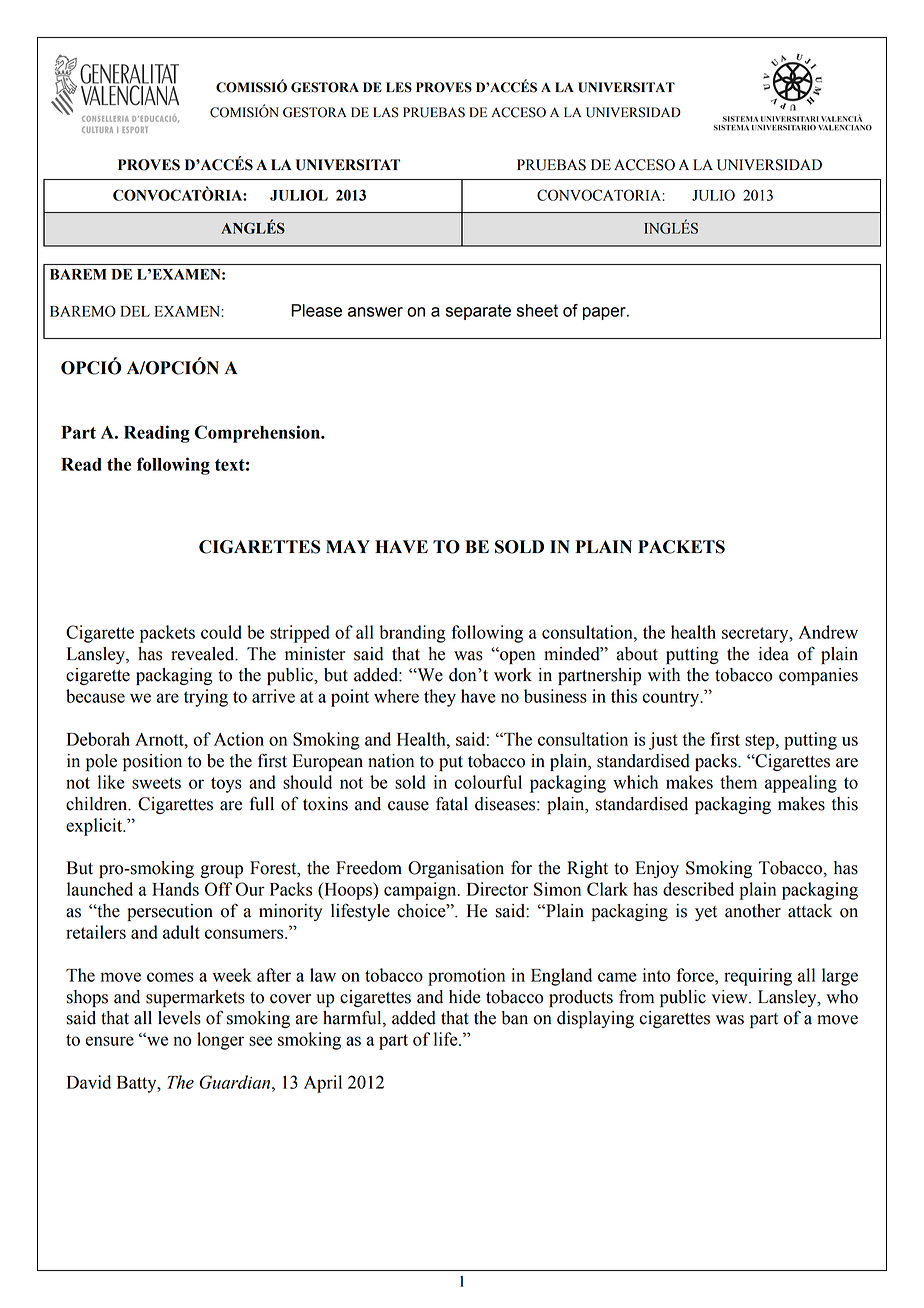 This screenshot has width=924, height=1308. I want to click on LAS, so click(386, 112).
